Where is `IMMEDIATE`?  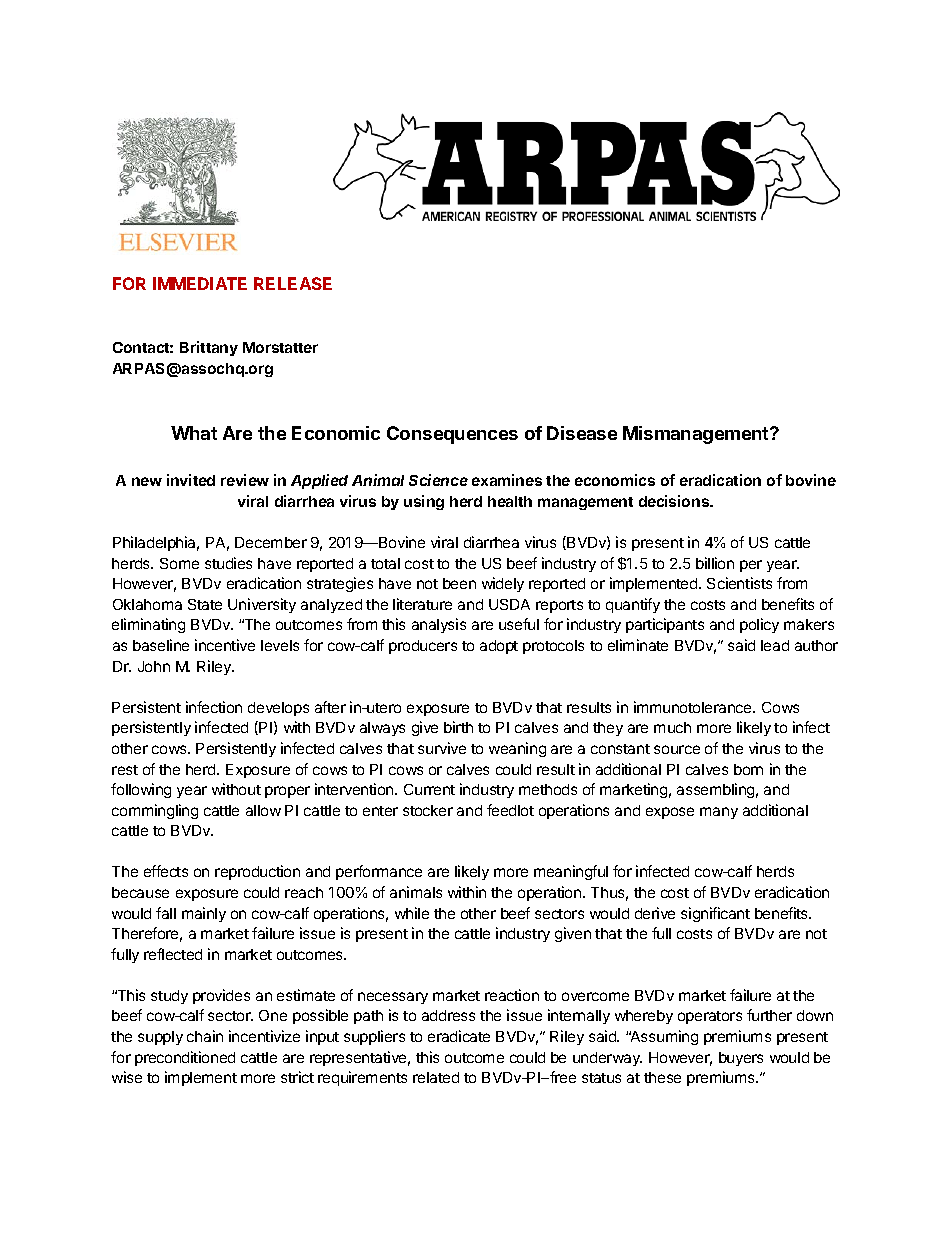
IMMEDIATE is located at coordinates (200, 283).
